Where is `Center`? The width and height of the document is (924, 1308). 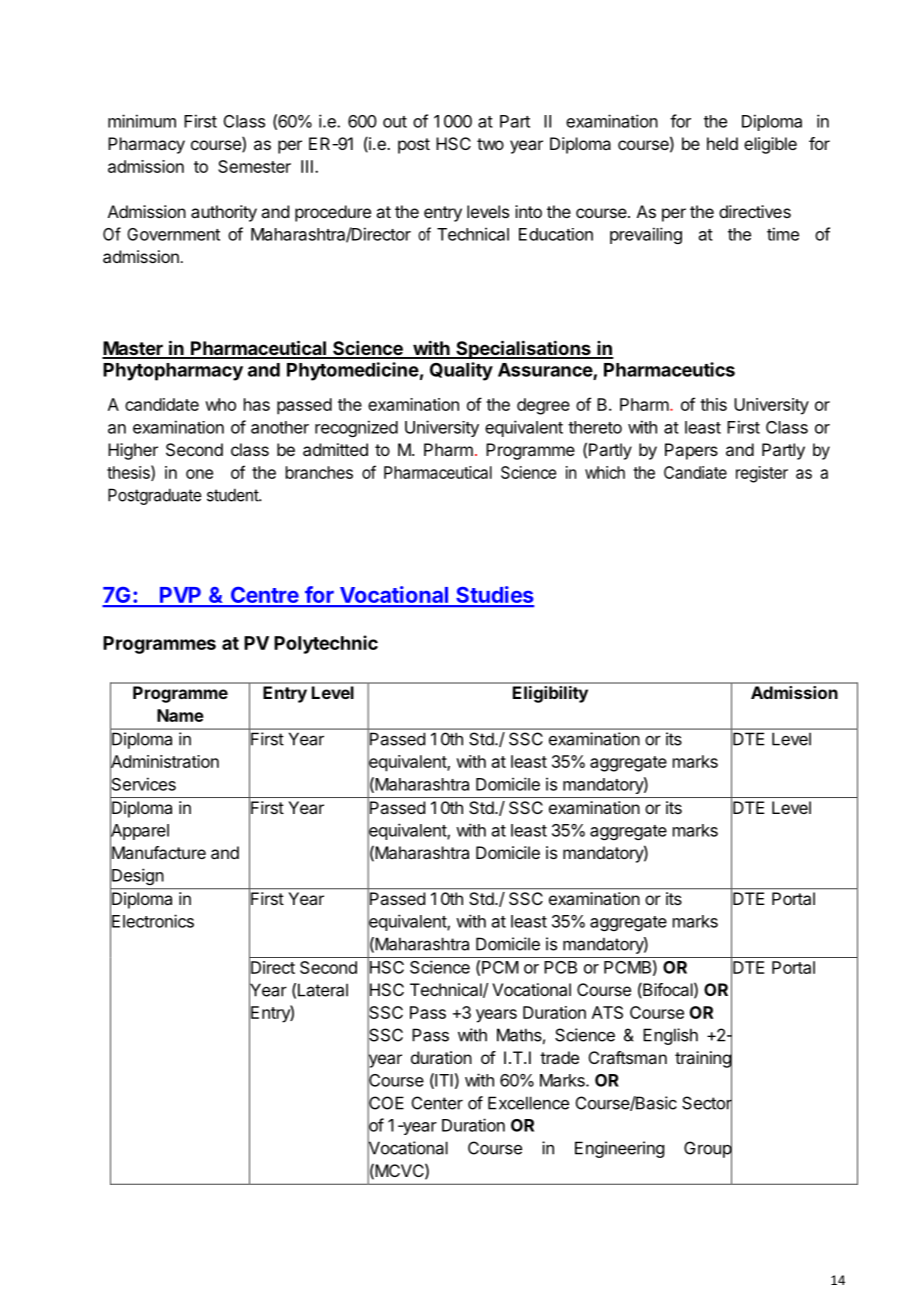 Center is located at coordinates (437, 1103).
